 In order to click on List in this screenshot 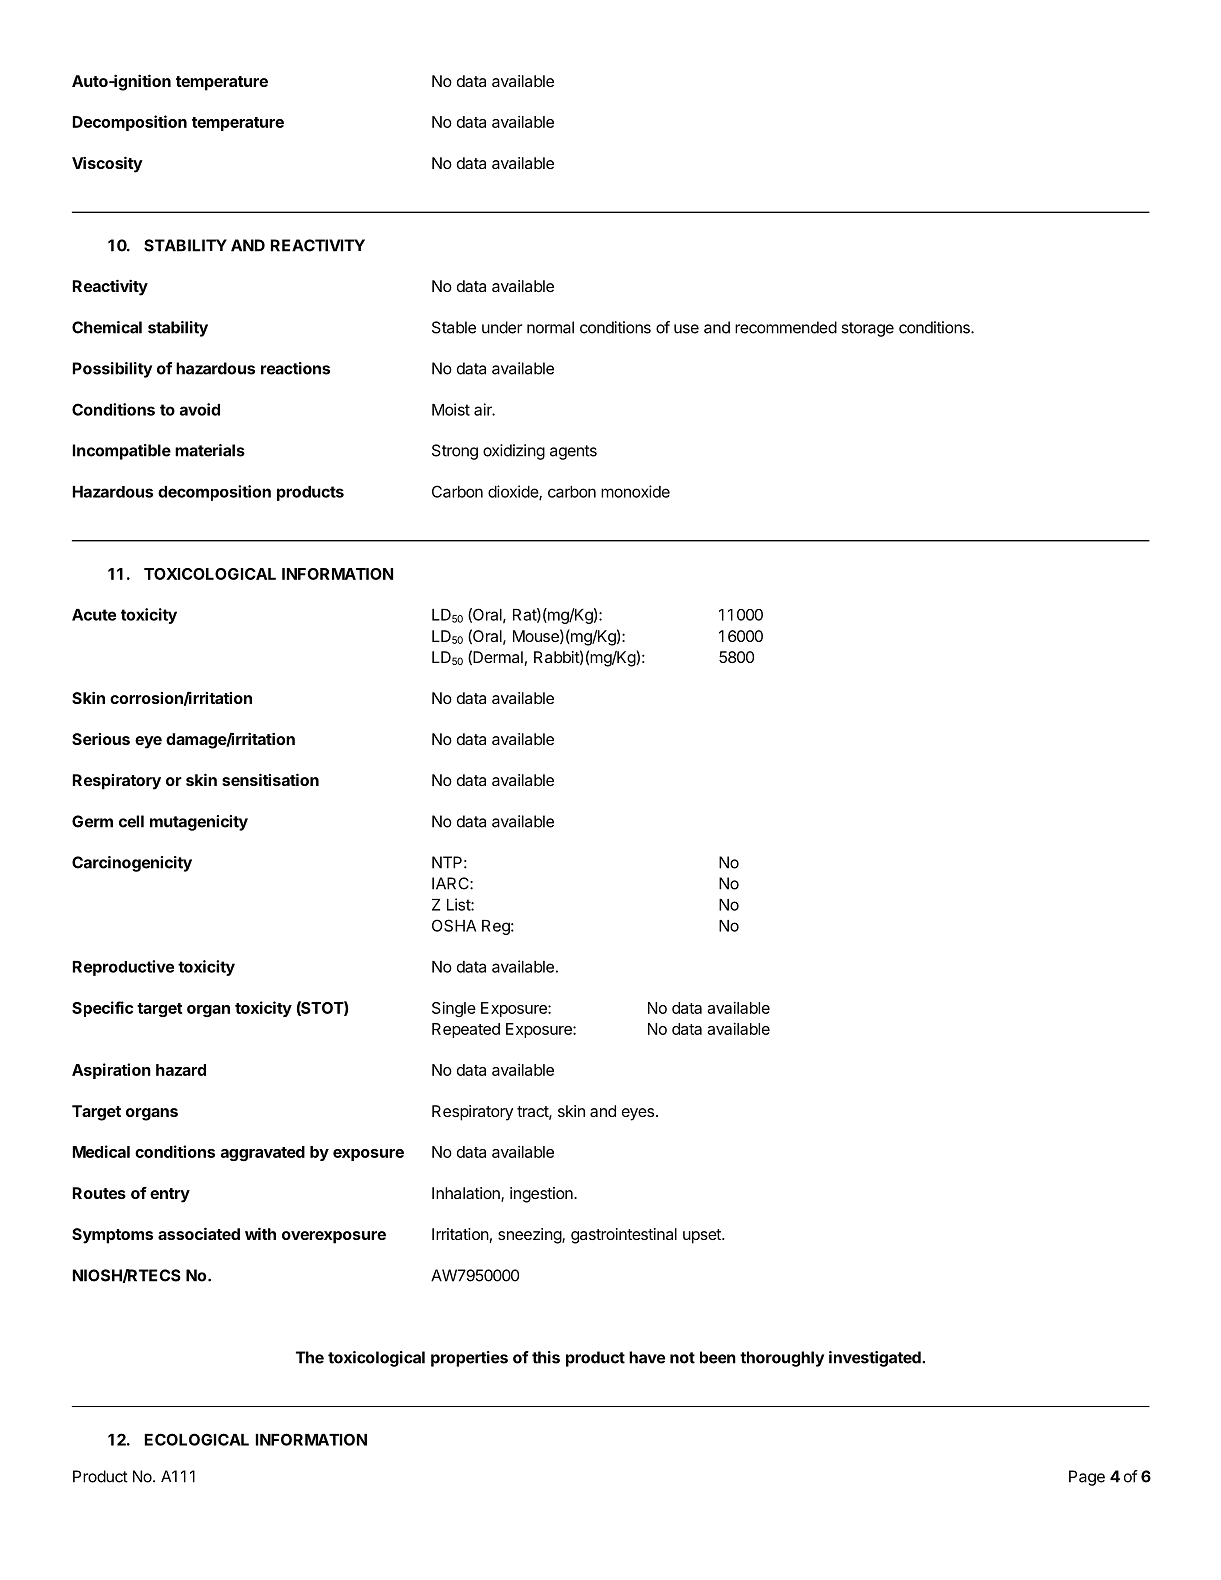, I will do `click(459, 904)`.
